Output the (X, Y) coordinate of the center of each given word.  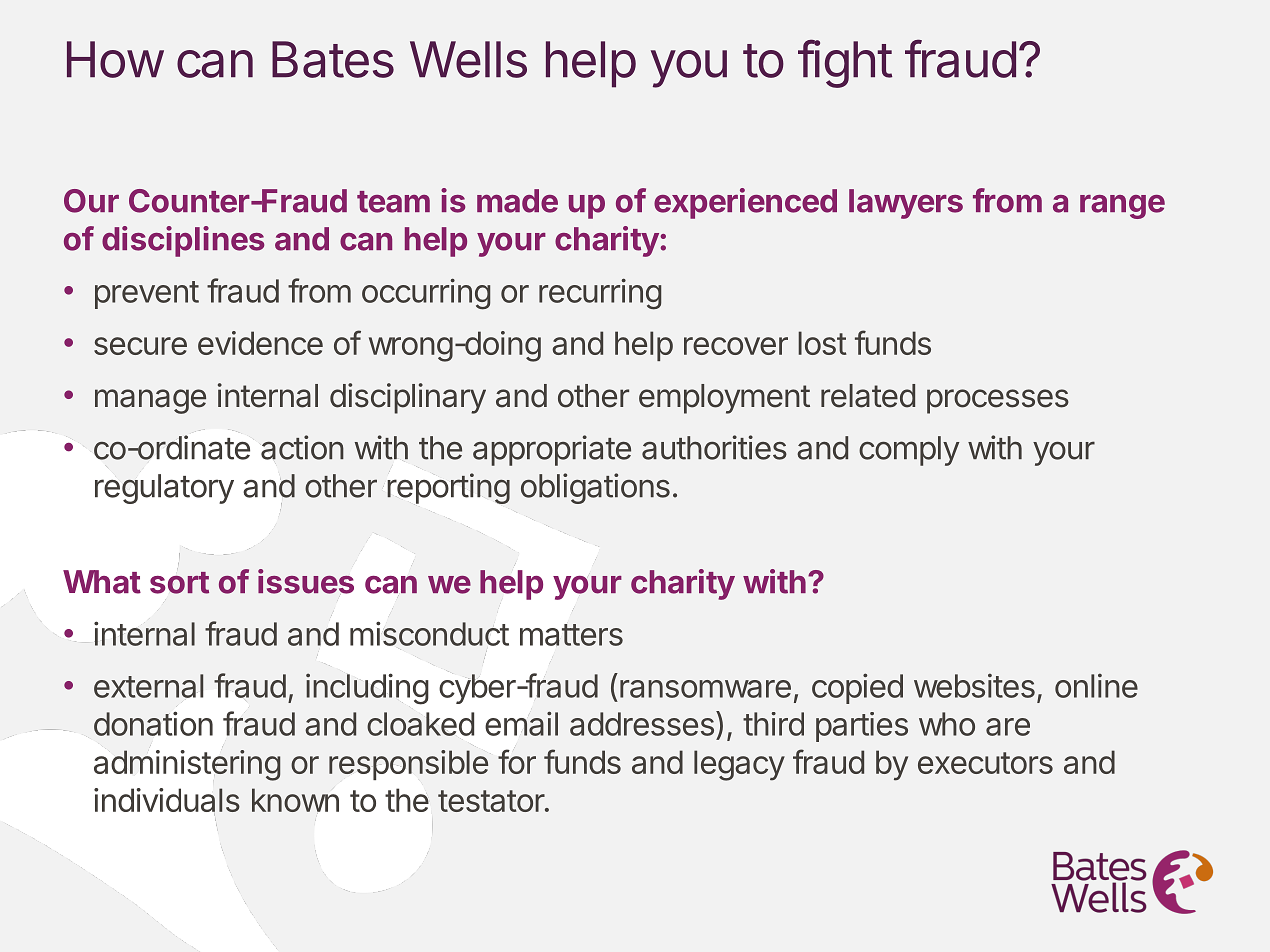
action (302, 447)
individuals (167, 801)
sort (179, 583)
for (517, 761)
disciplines (183, 241)
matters (571, 635)
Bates (333, 59)
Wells (468, 59)
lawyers (906, 204)
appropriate (552, 450)
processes (998, 401)
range (1122, 207)
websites (974, 685)
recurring (600, 294)
